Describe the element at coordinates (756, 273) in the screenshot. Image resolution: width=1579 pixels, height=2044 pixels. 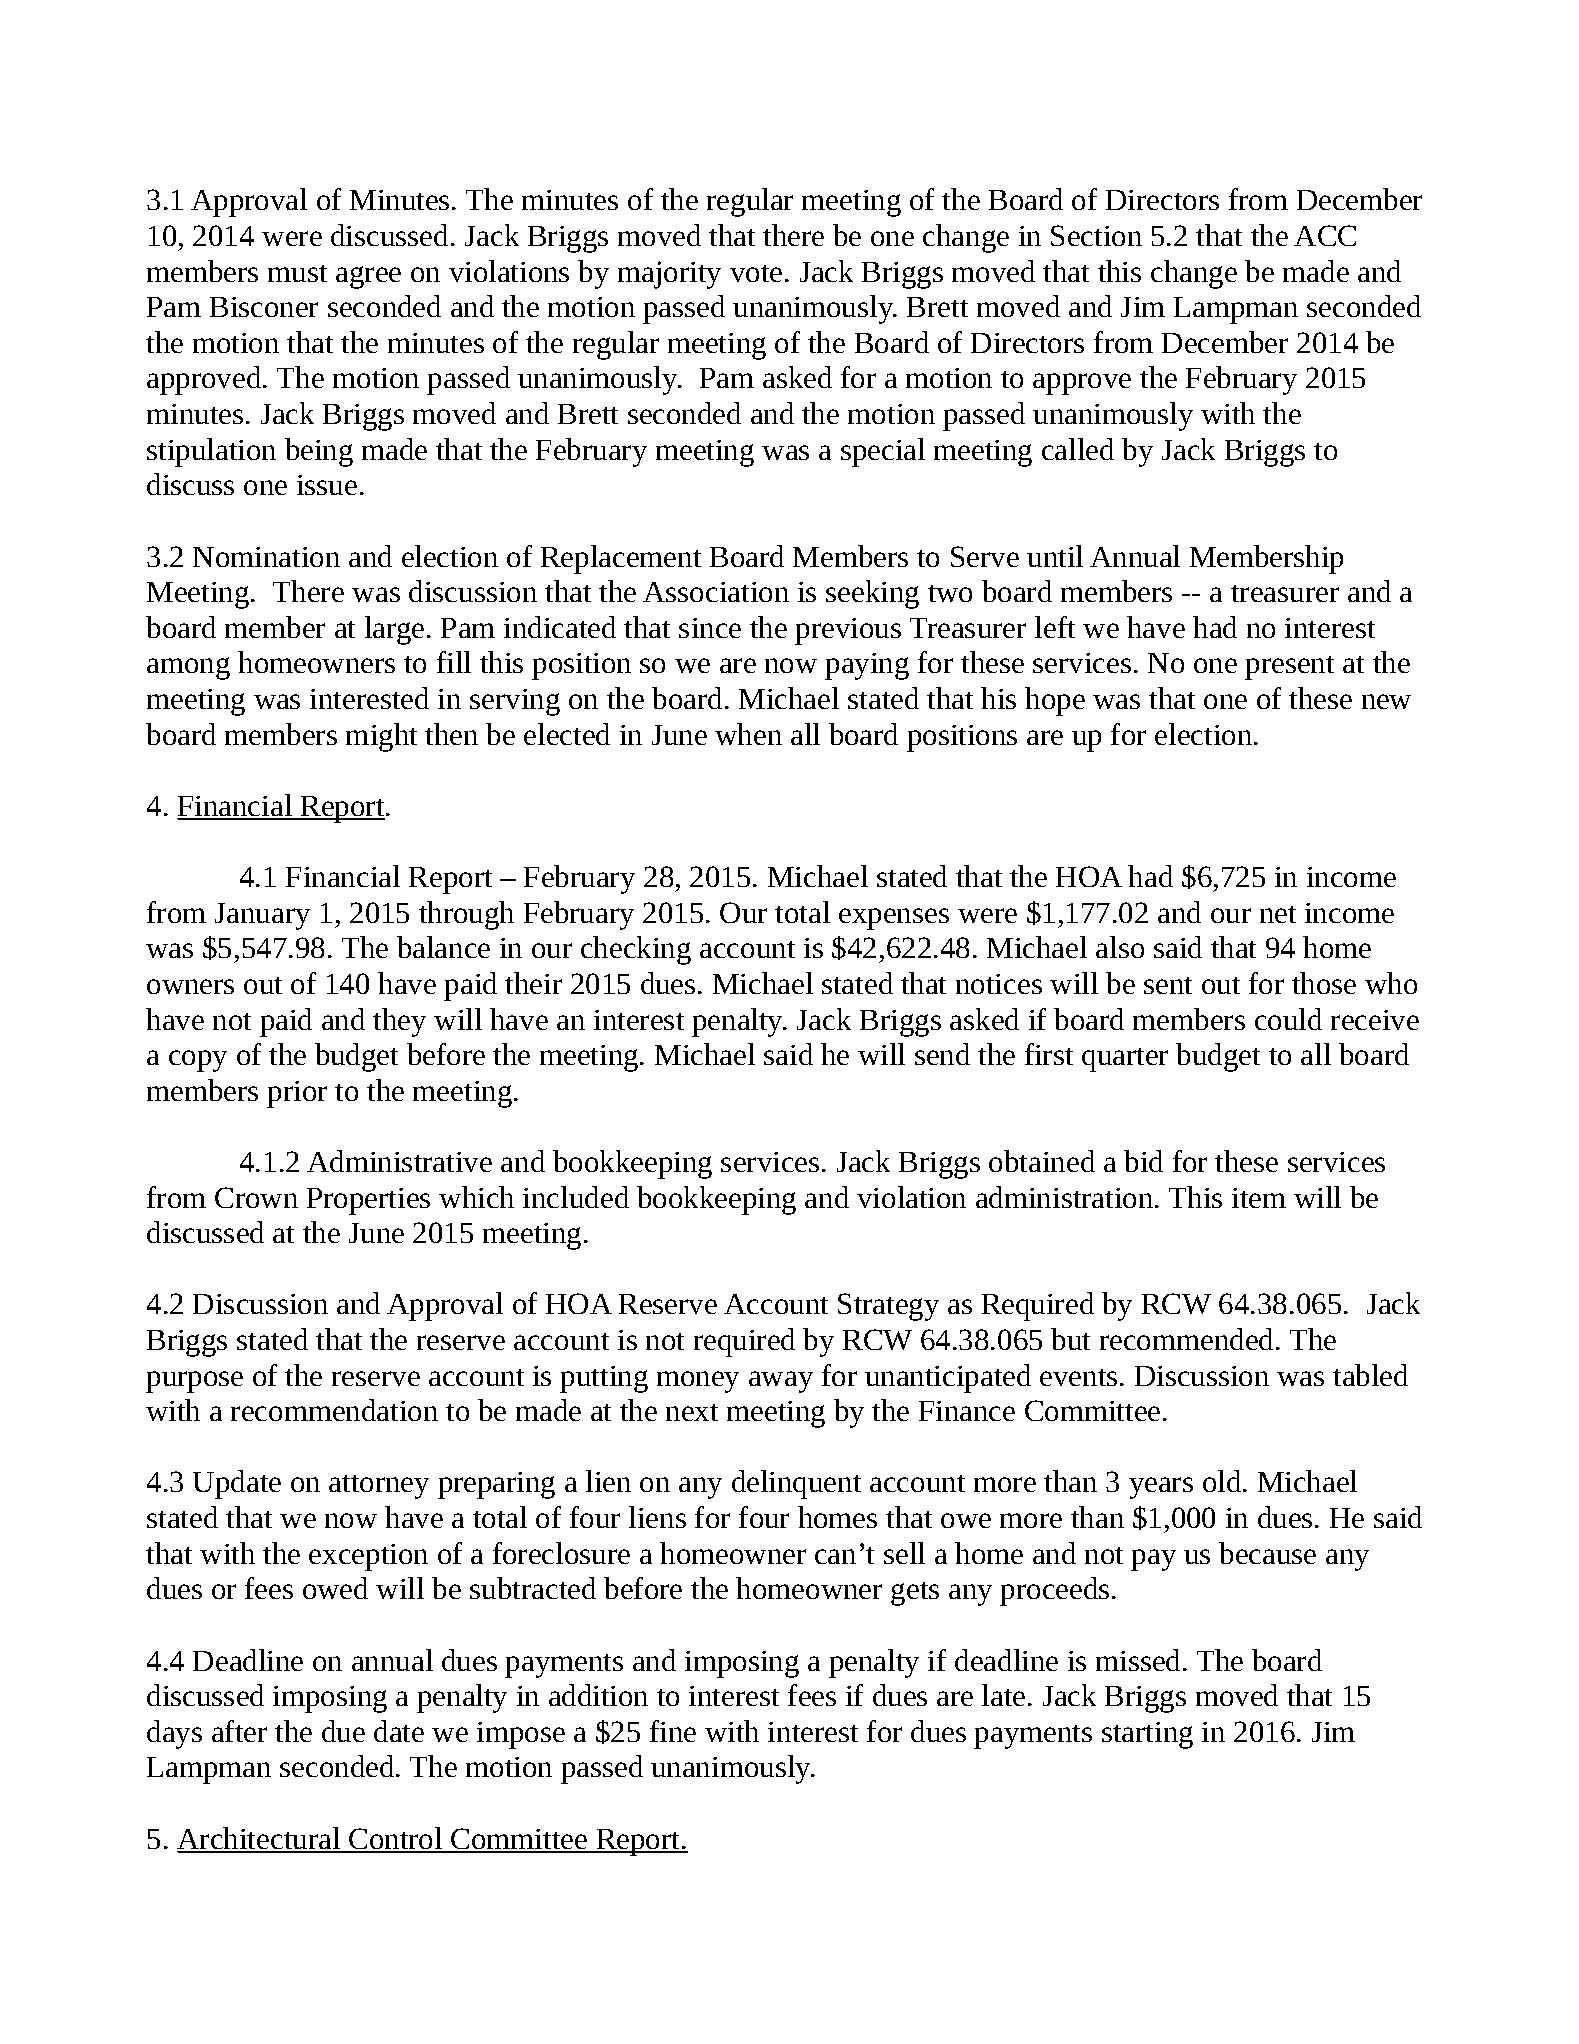
I see `vote` at that location.
